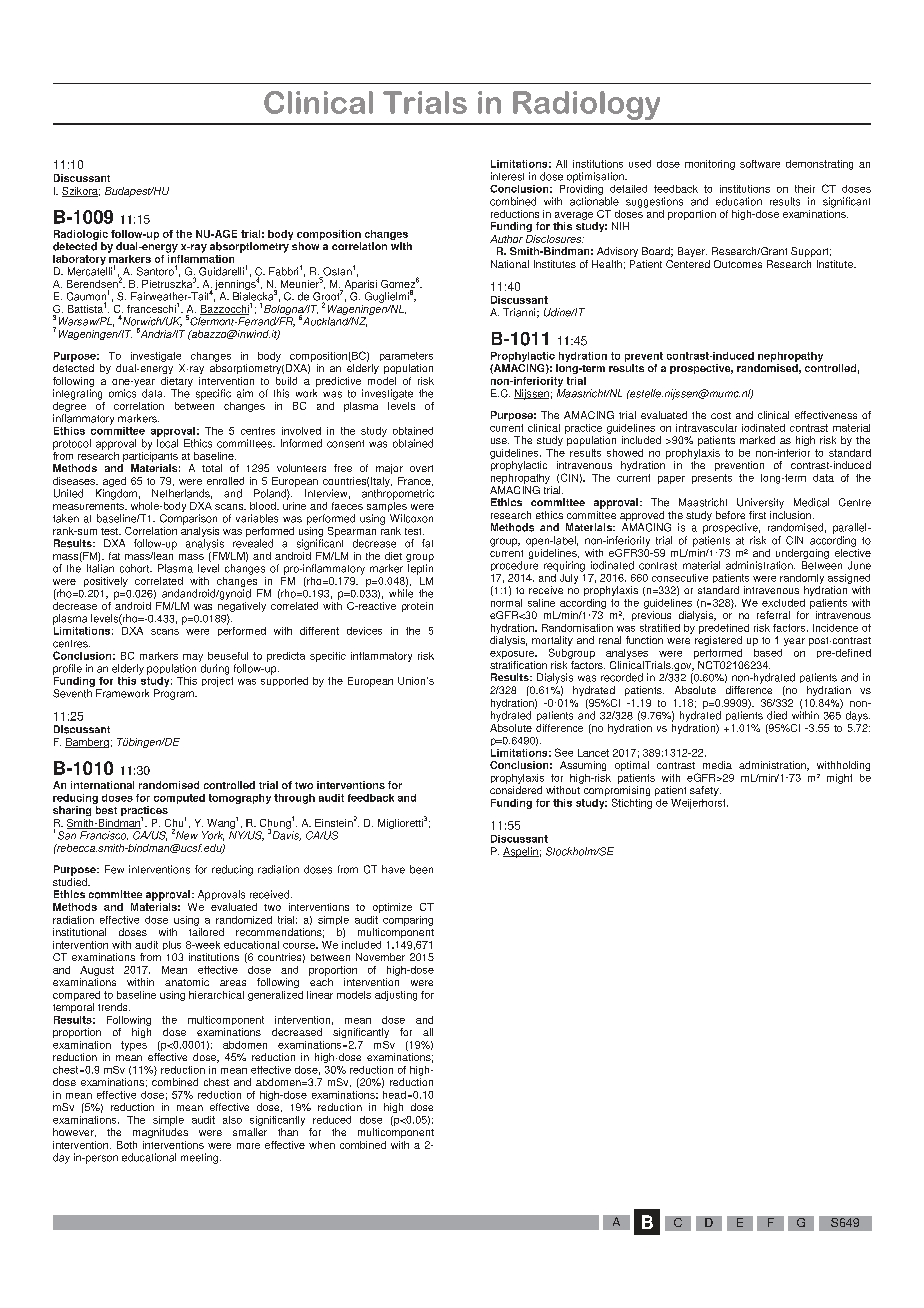 Image resolution: width=924 pixels, height=1308 pixels. I want to click on inflammation, so click(200, 257).
